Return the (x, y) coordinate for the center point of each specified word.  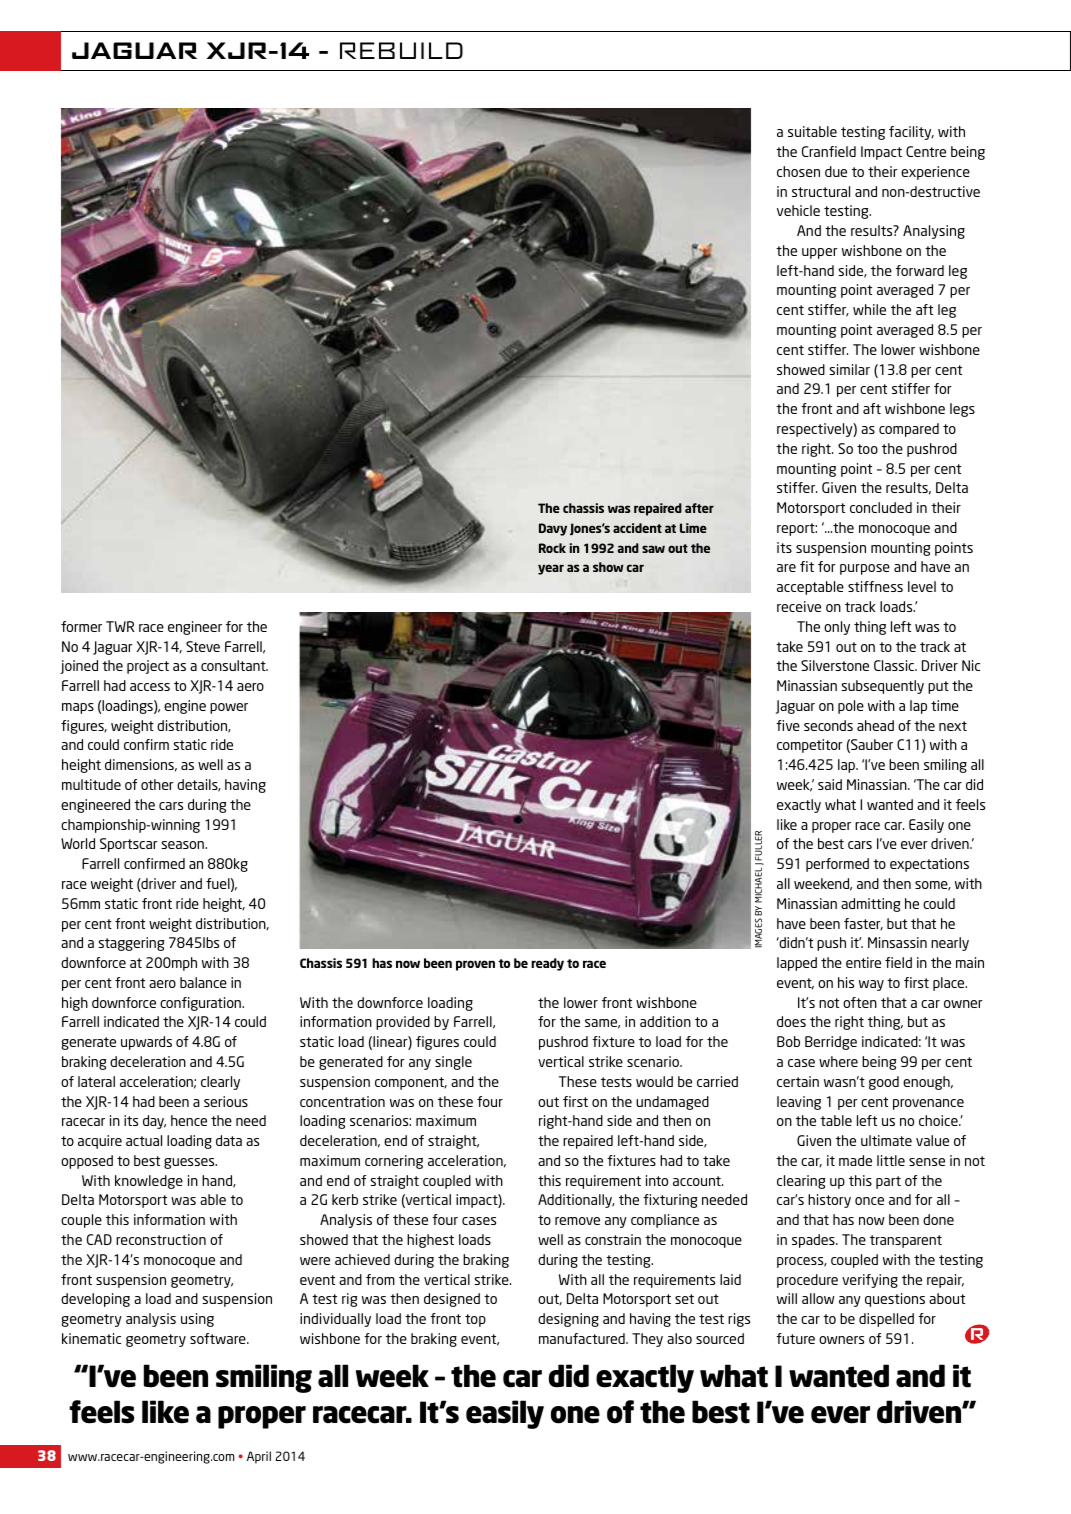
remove (577, 1221)
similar (849, 369)
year (551, 569)
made (855, 1160)
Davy (553, 529)
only (837, 628)
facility (911, 133)
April (259, 1457)
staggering (131, 944)
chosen (798, 171)
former (81, 626)
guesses (190, 1163)
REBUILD (401, 50)
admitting (870, 905)
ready (547, 964)
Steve (203, 646)
